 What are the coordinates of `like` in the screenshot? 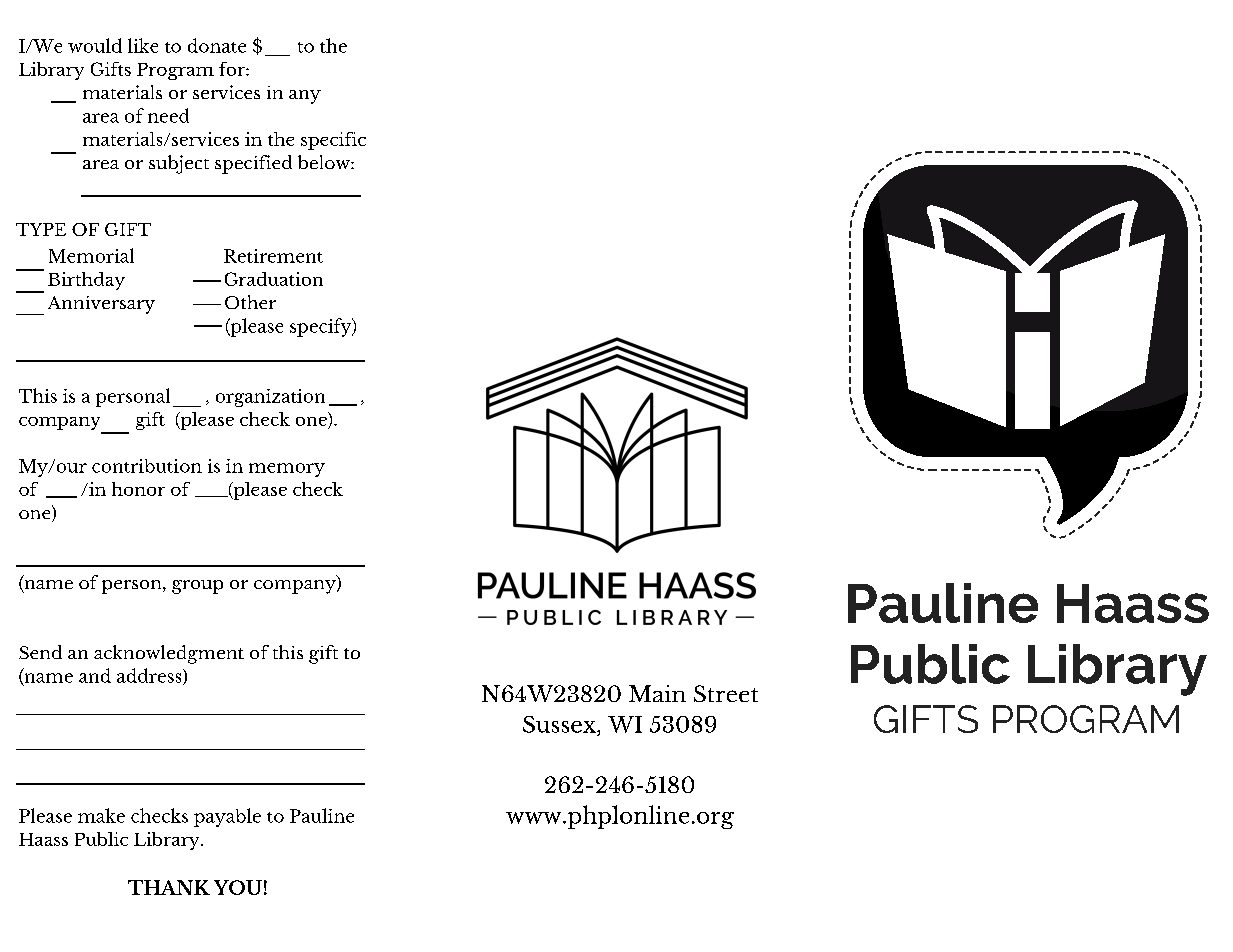 It's located at (143, 45).
